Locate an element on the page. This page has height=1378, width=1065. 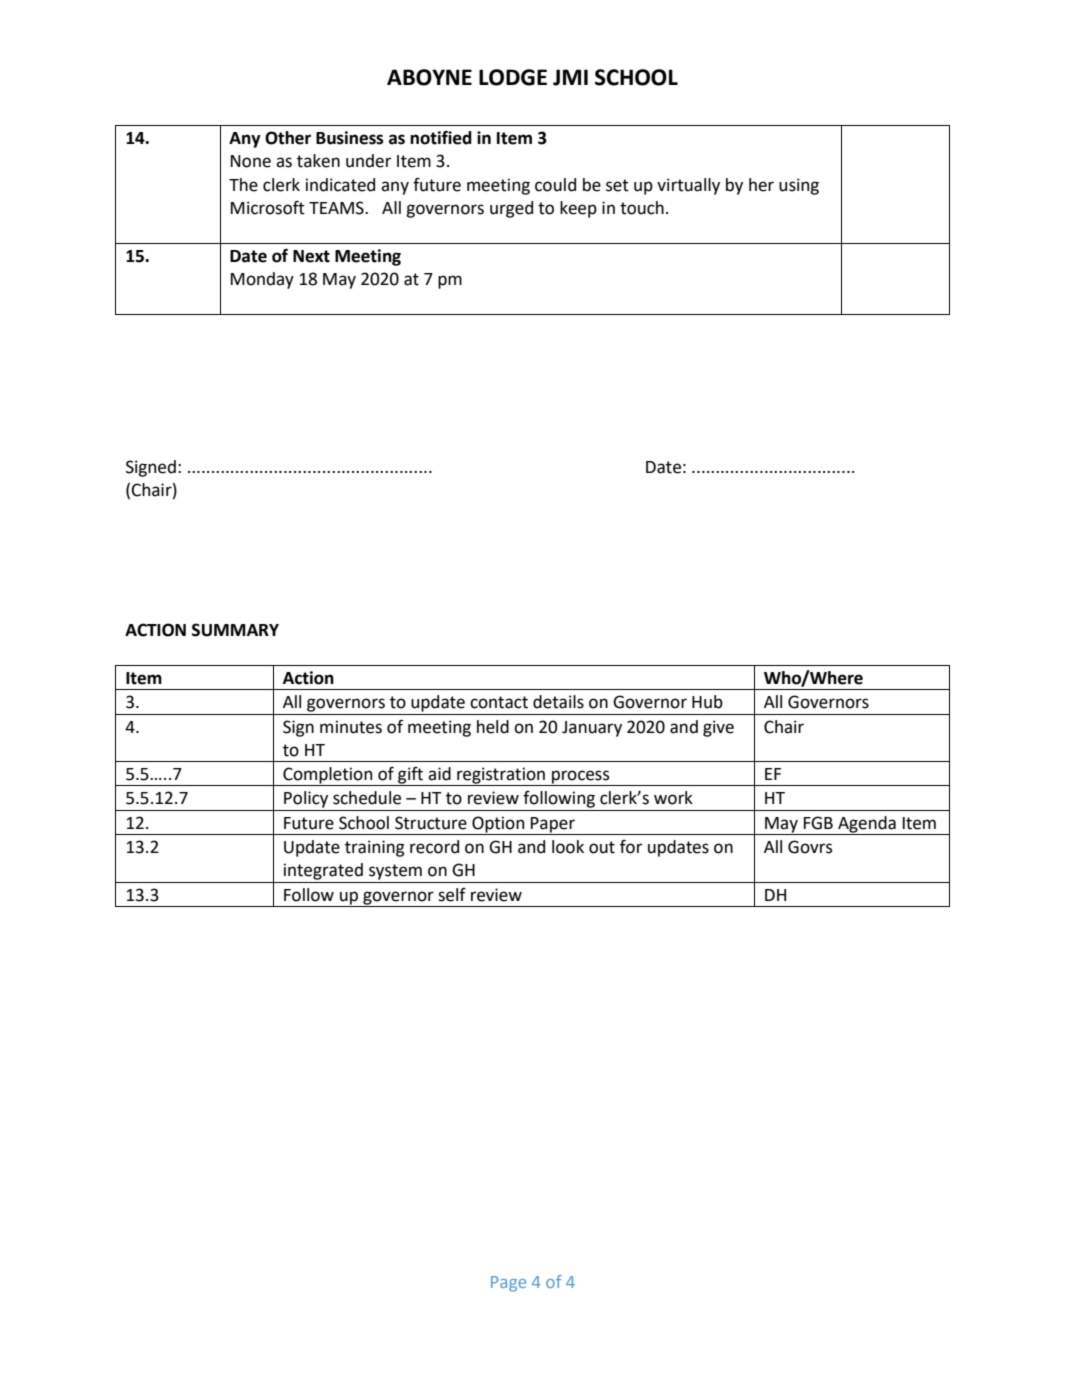
virtually is located at coordinates (688, 186).
